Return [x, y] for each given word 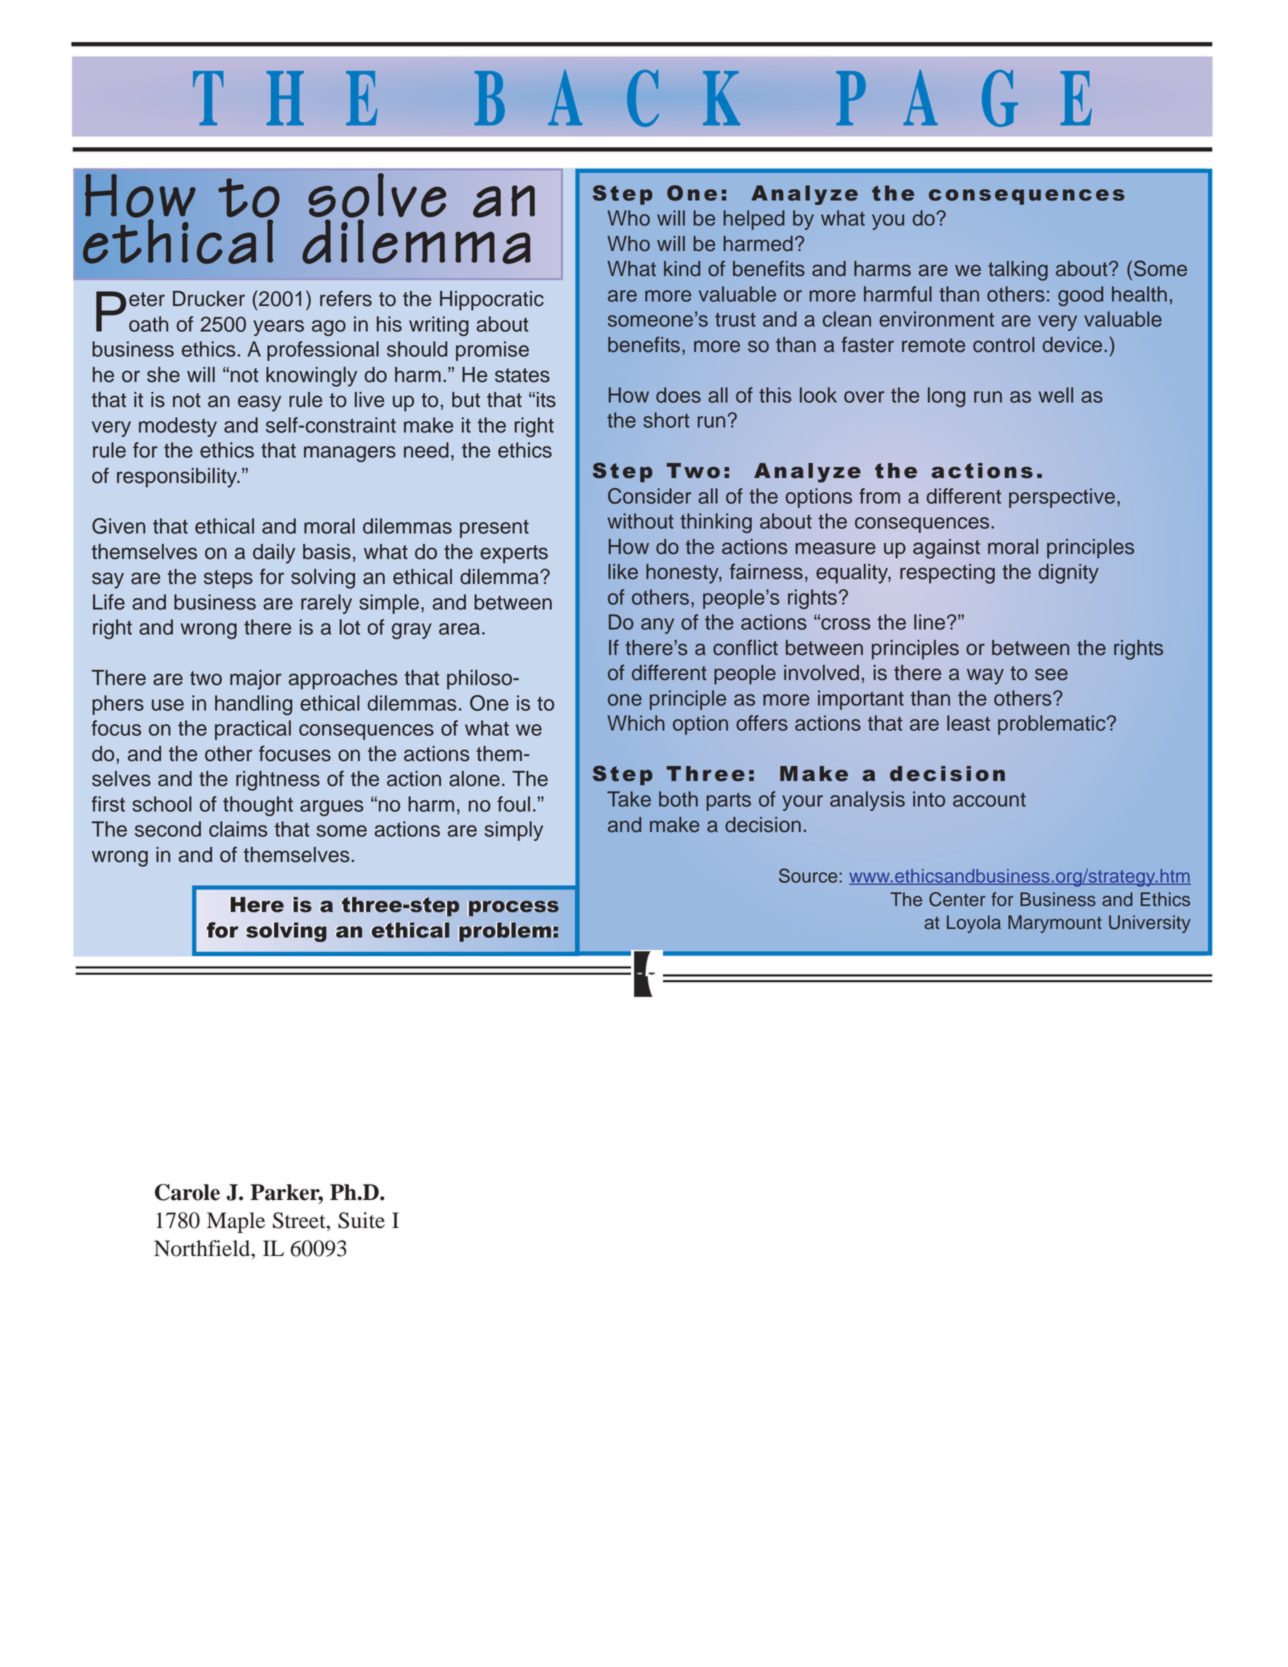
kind [682, 269]
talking [1018, 271]
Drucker [209, 299]
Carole [187, 1192]
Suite [361, 1220]
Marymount [1055, 924]
